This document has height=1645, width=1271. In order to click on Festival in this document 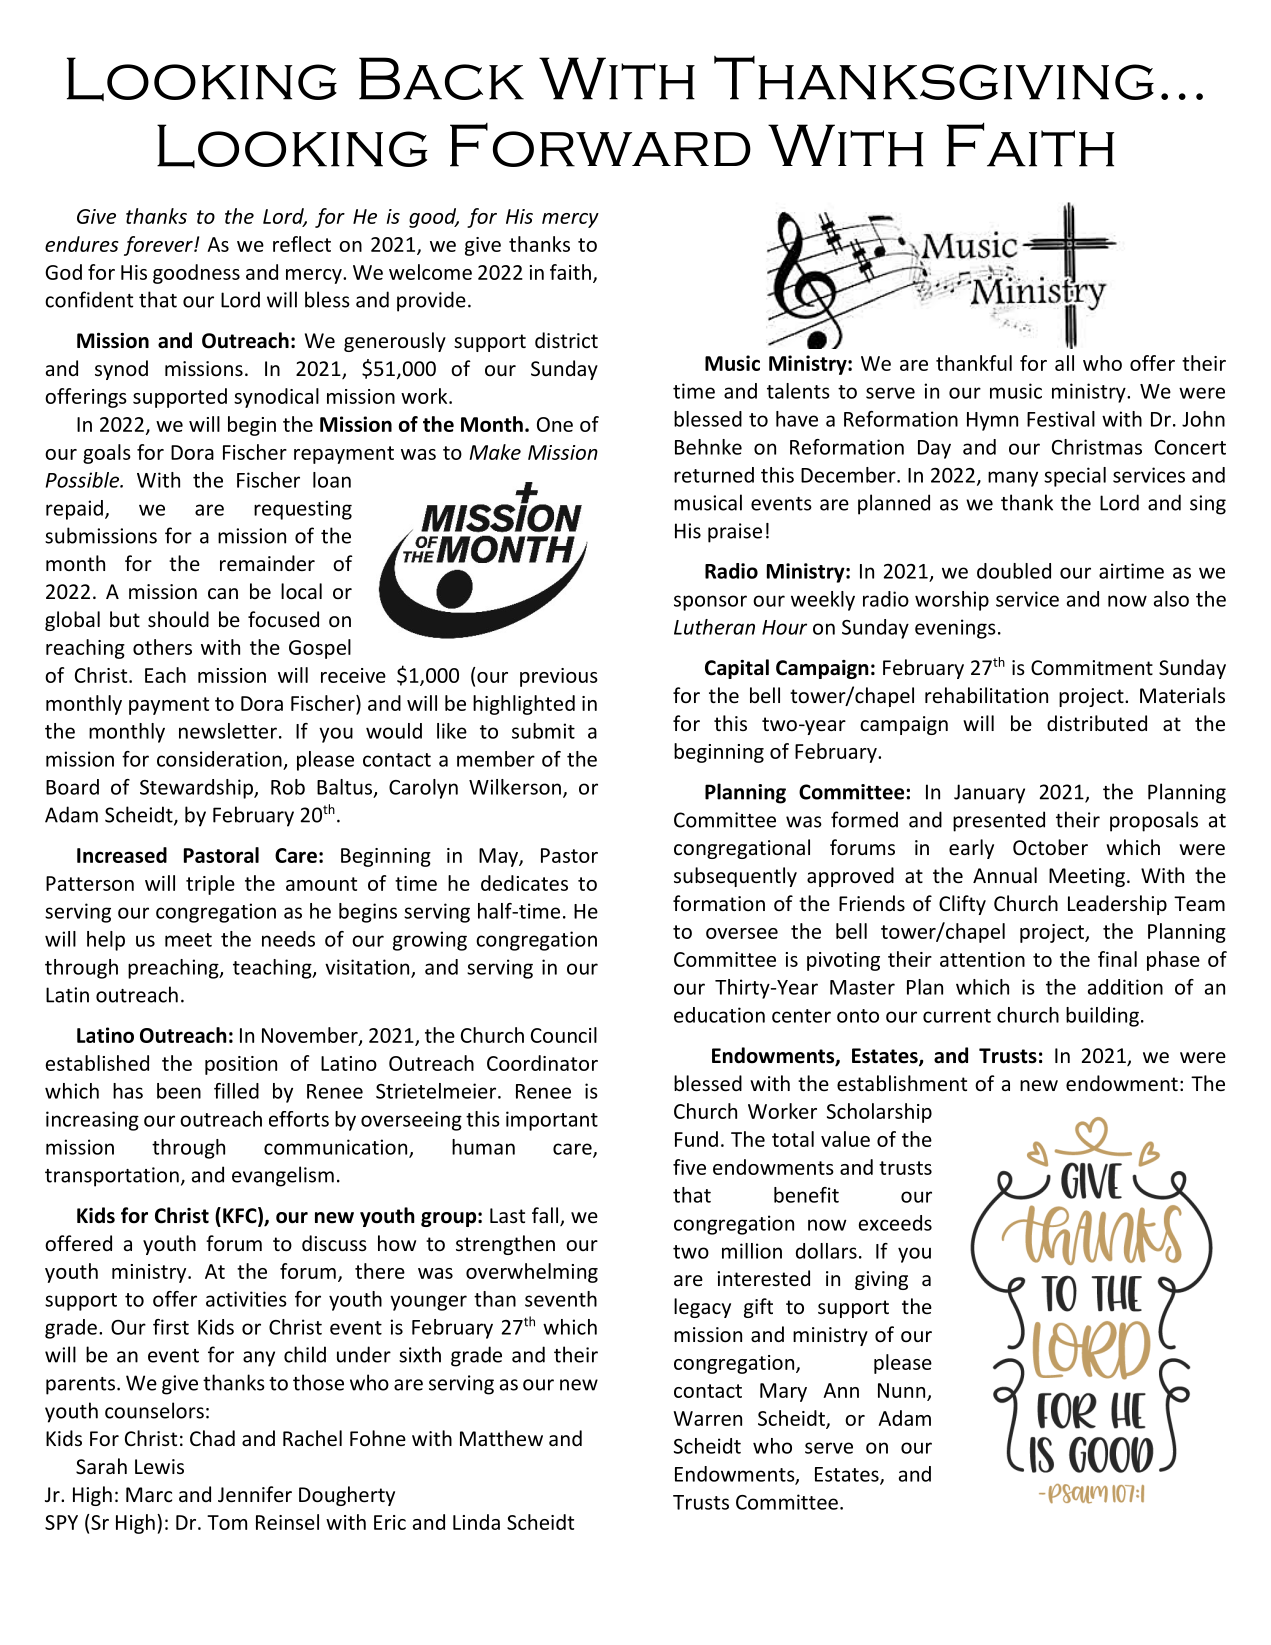, I will do `click(1061, 419)`.
